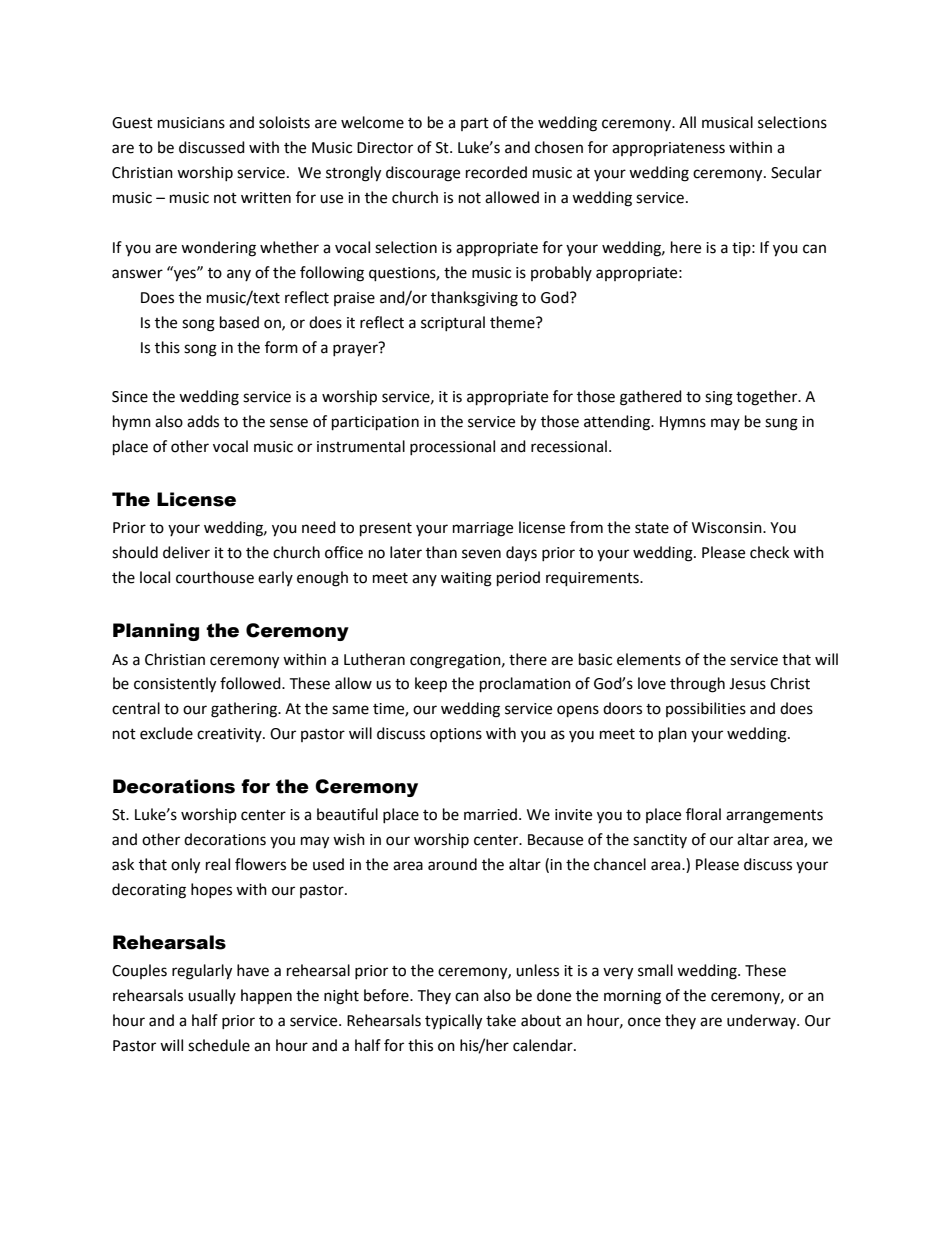  What do you see at coordinates (762, 1021) in the screenshot?
I see `underway` at bounding box center [762, 1021].
